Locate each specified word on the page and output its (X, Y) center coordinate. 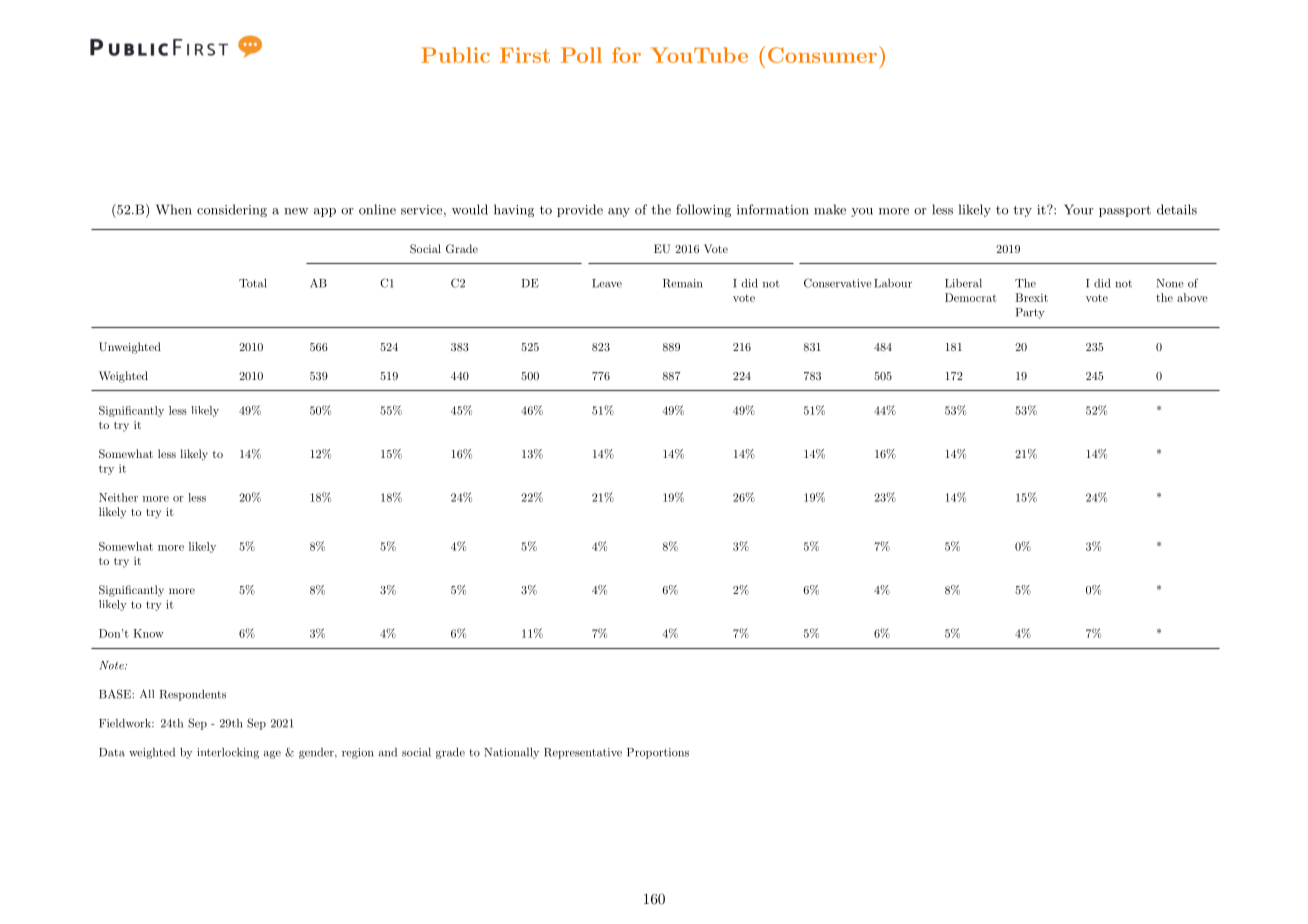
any (619, 212)
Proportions (658, 753)
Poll (581, 55)
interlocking (228, 753)
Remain (682, 283)
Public (455, 55)
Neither (118, 497)
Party (1030, 313)
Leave (607, 283)
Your (1079, 209)
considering (232, 210)
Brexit (1031, 297)
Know (148, 633)
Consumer (822, 55)
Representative (583, 753)
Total (253, 283)
